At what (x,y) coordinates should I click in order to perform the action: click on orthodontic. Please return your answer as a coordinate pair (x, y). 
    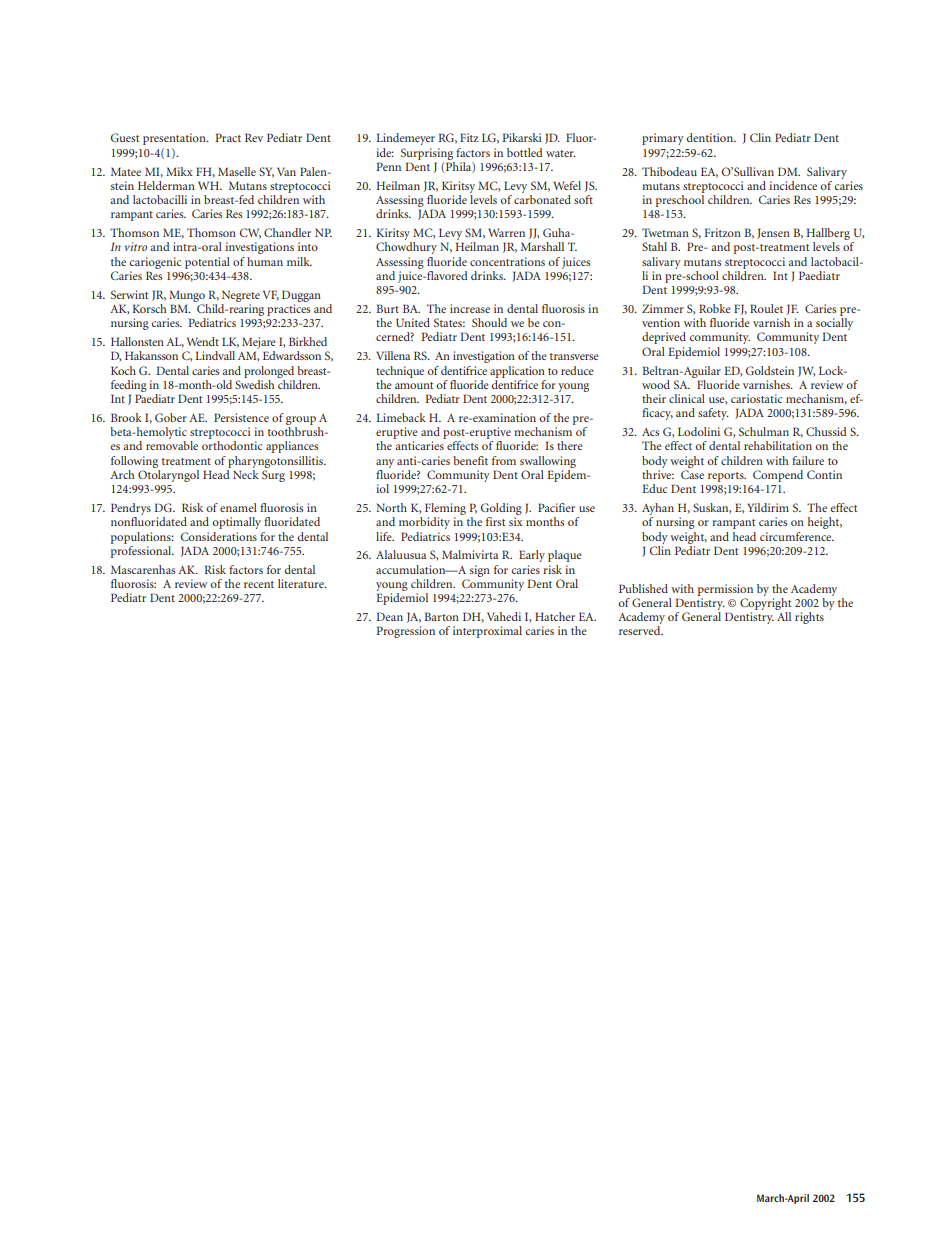
    Looking at the image, I should click on (232, 445).
